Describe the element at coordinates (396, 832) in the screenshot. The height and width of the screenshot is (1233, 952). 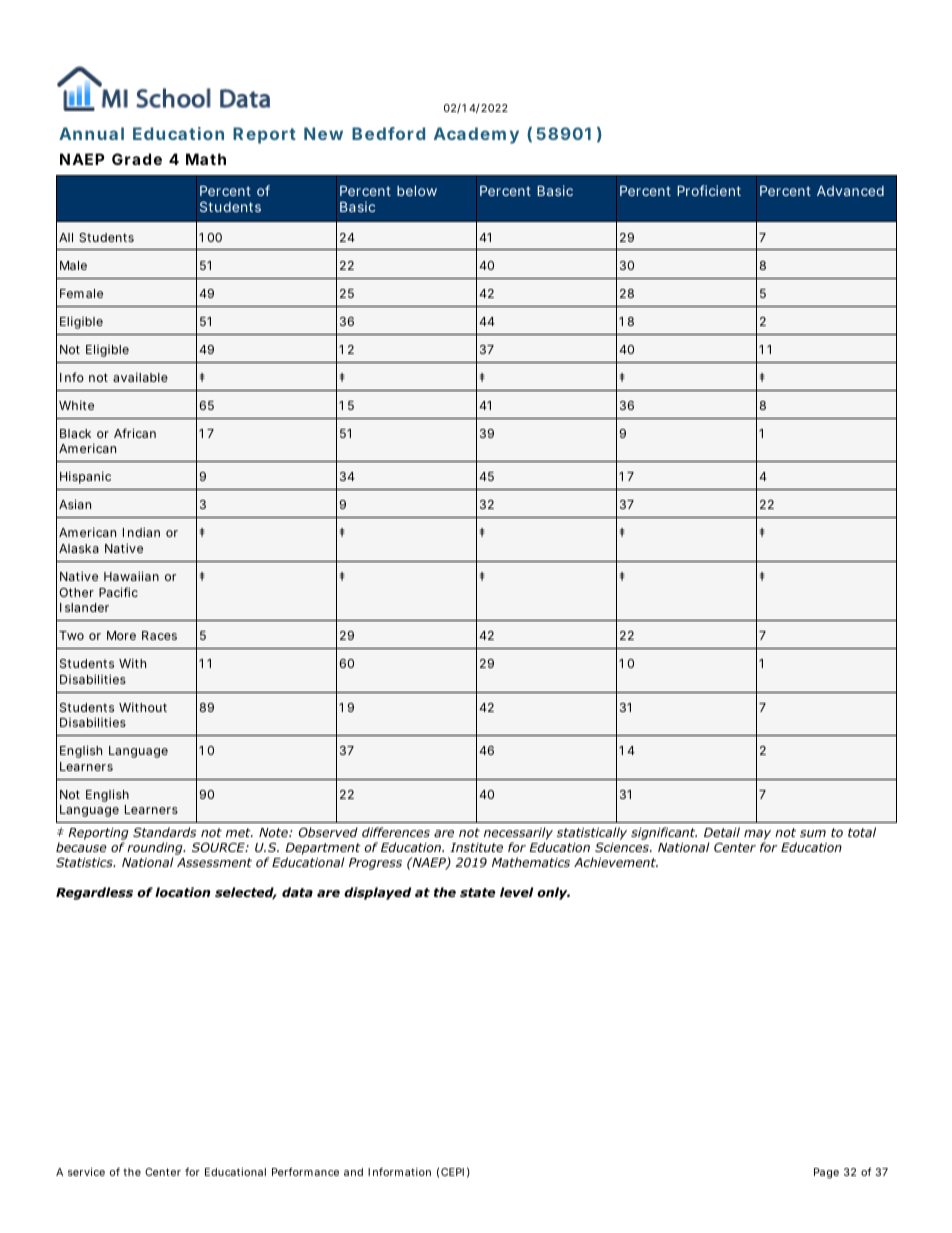
I see `differences` at that location.
